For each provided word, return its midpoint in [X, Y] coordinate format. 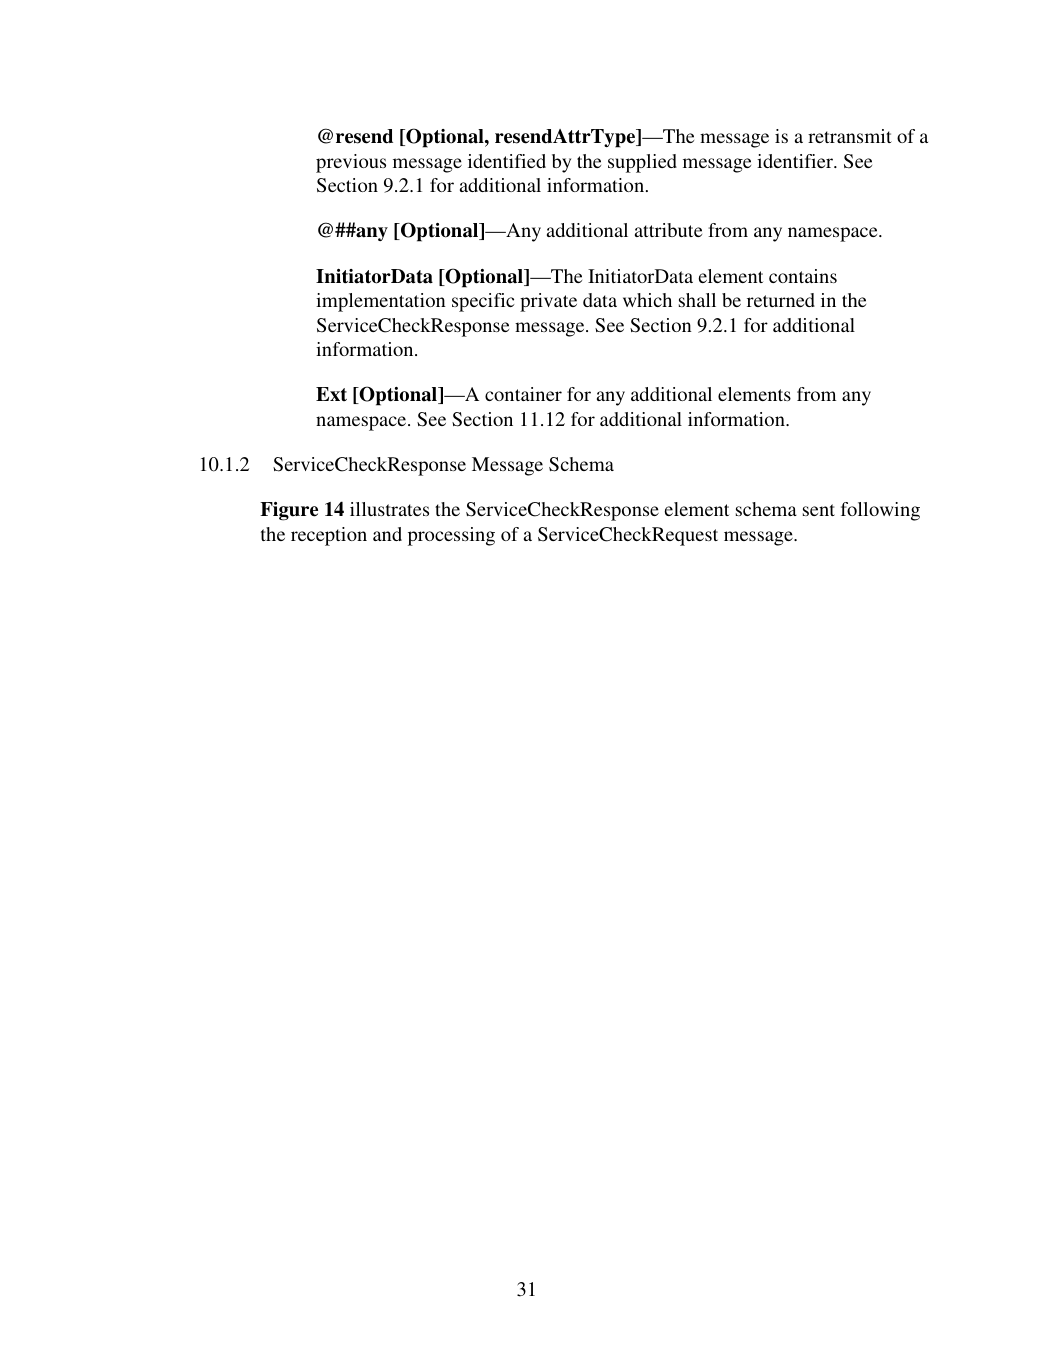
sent [819, 510]
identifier [796, 161]
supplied [642, 163]
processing [451, 536]
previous [351, 163]
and [387, 534]
